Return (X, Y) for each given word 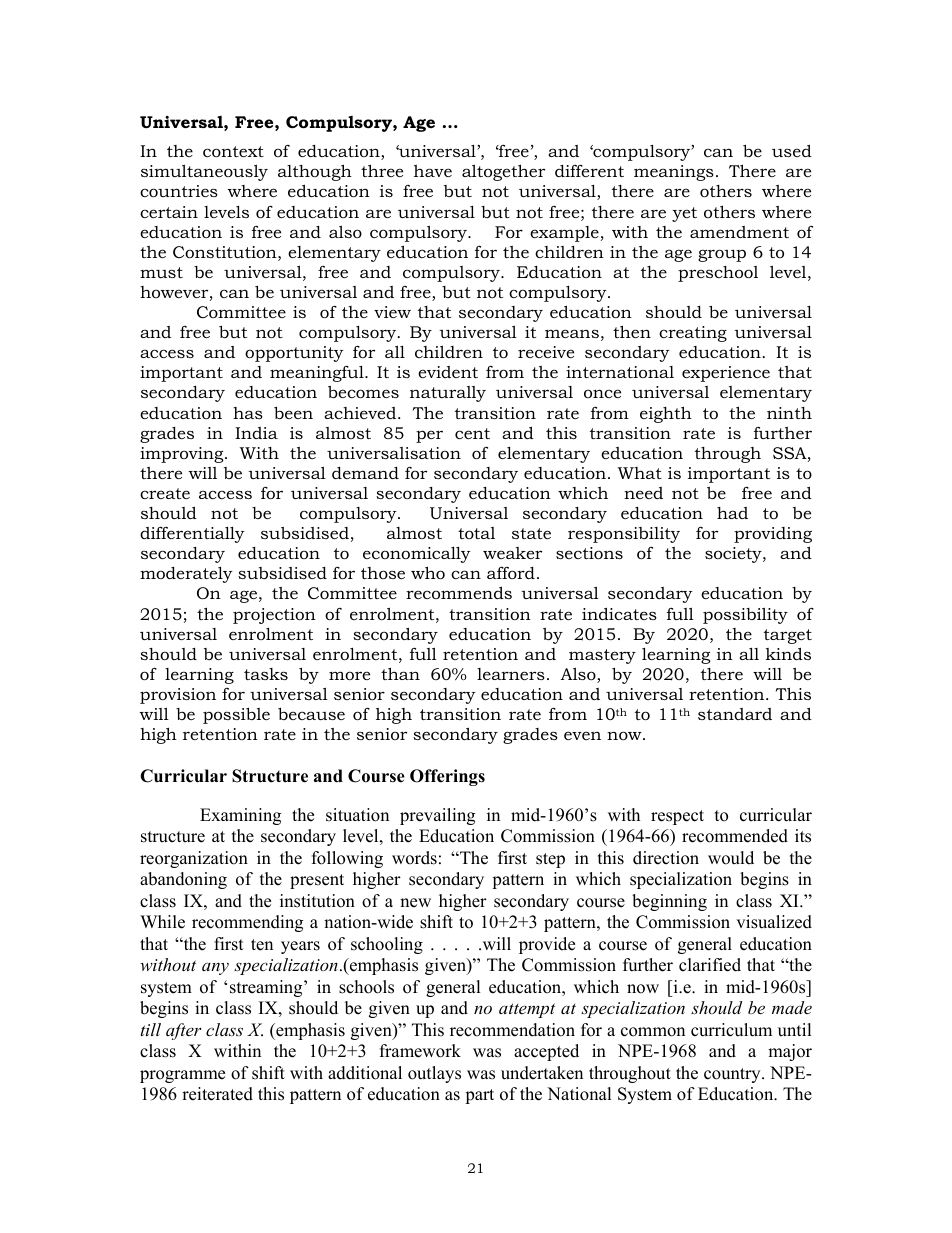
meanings (674, 173)
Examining (240, 816)
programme (182, 1076)
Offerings (447, 777)
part (479, 1096)
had (732, 513)
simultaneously (204, 173)
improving (183, 455)
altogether (503, 172)
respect (677, 817)
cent (472, 433)
